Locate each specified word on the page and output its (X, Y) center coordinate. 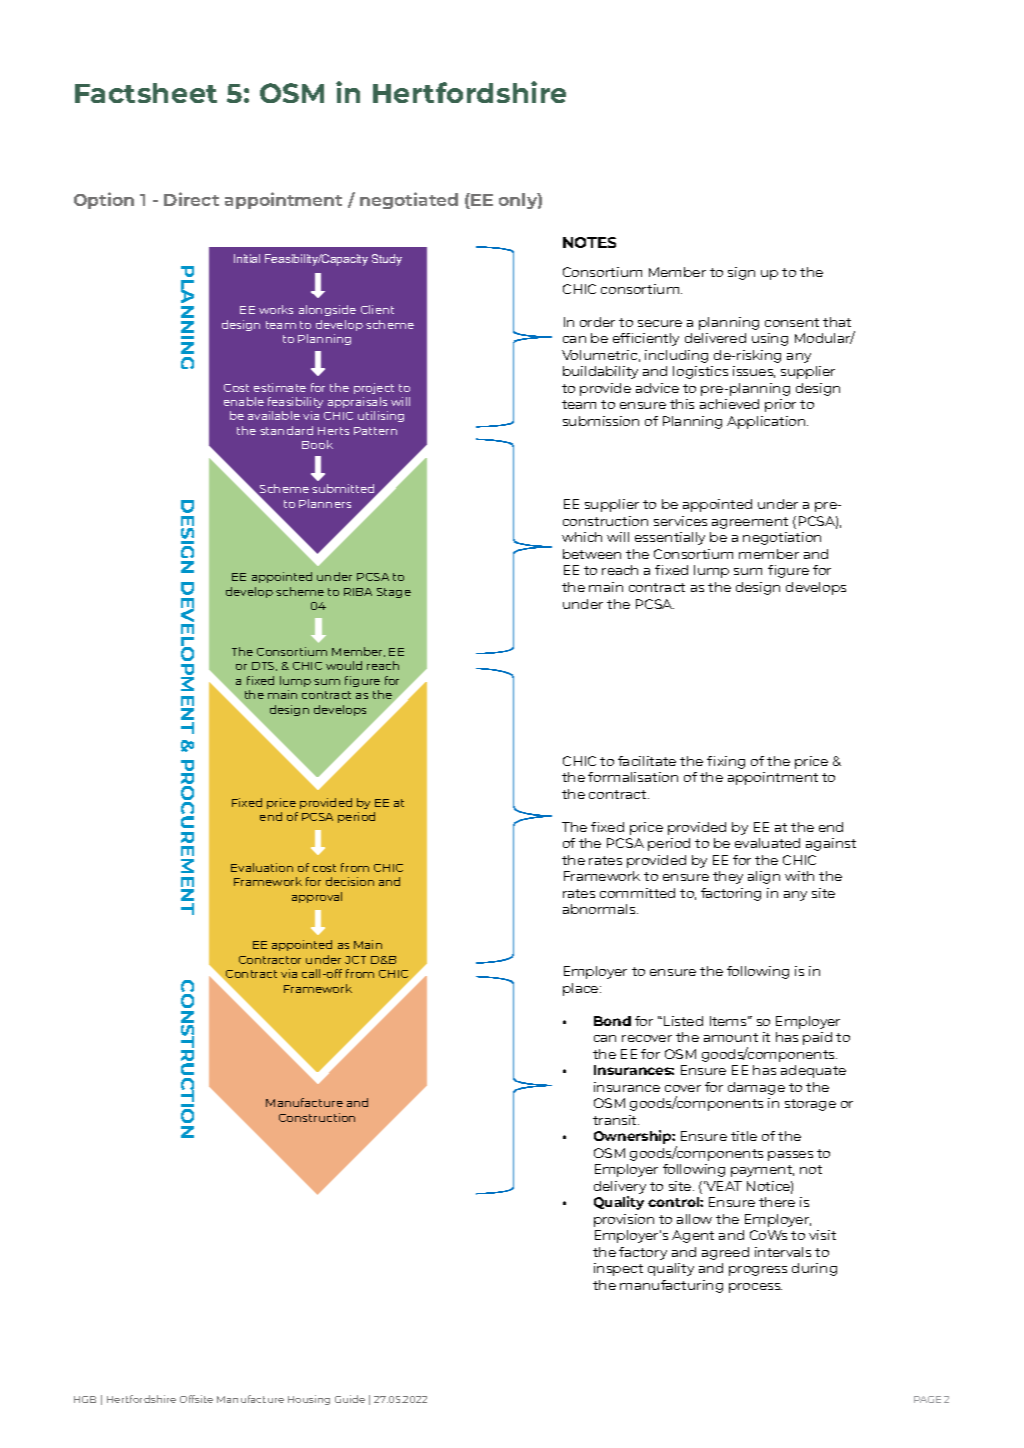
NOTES (589, 242)
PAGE (927, 1399)
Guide (350, 1399)
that (837, 322)
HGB (85, 1399)
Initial (247, 258)
